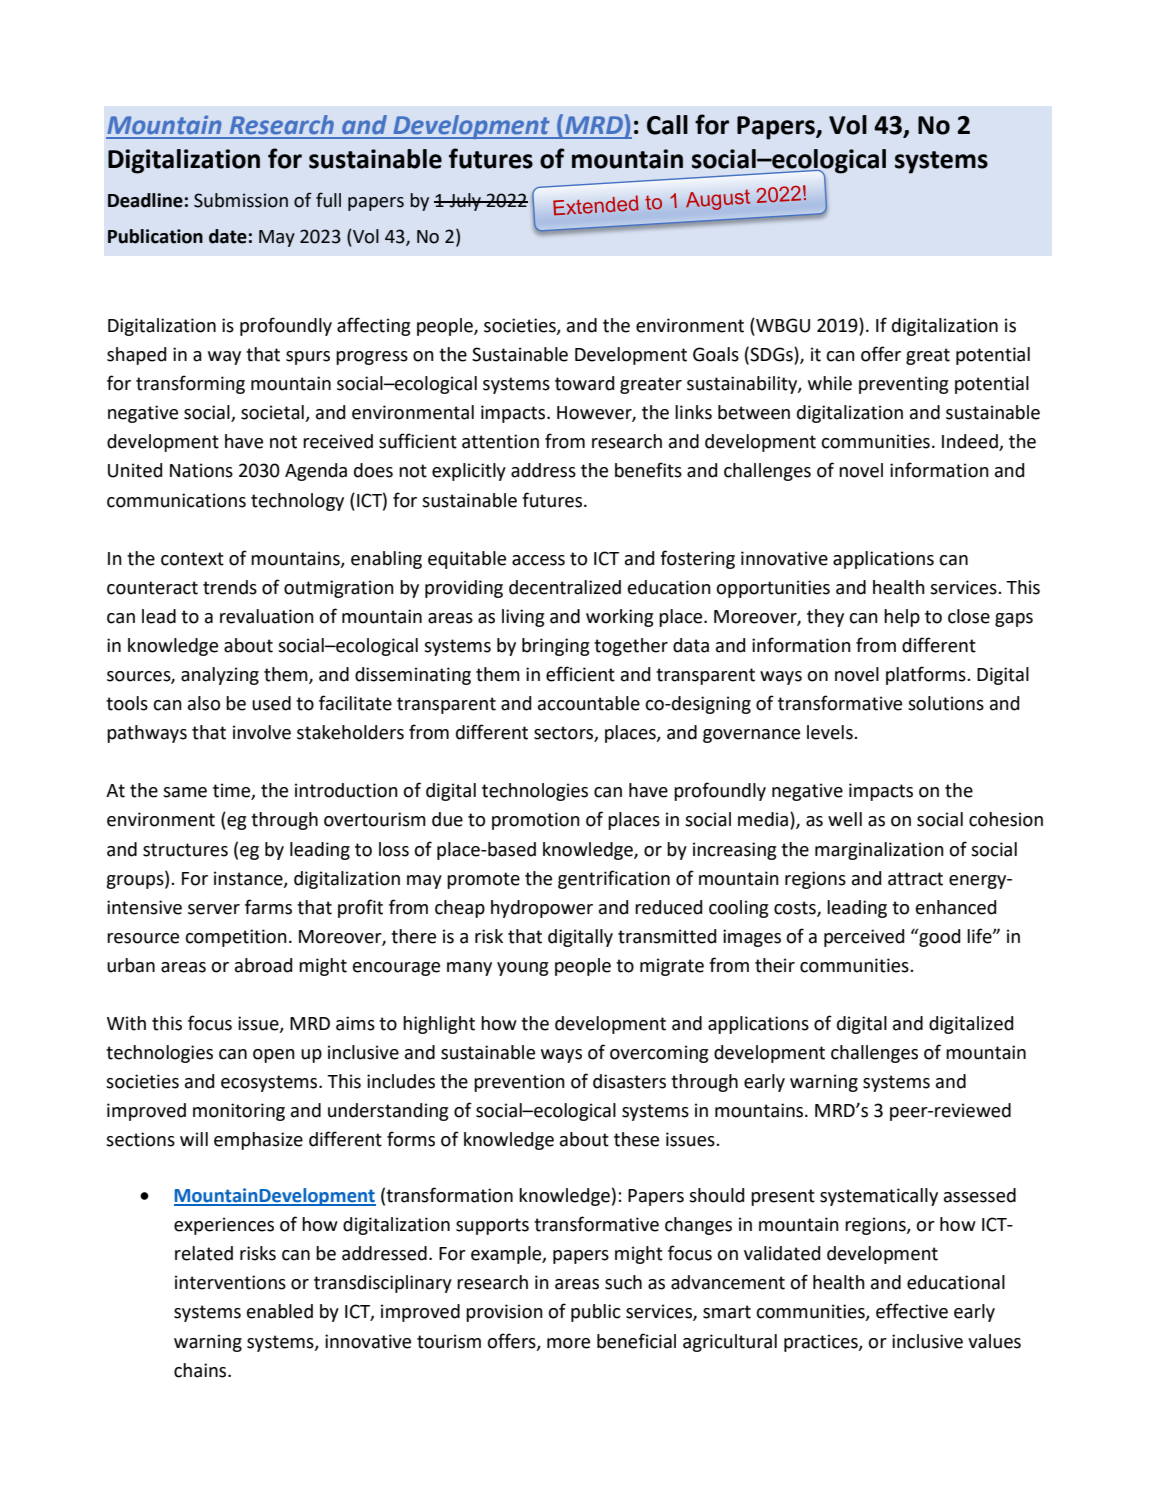 Image resolution: width=1153 pixels, height=1492 pixels. What do you see at coordinates (902, 618) in the screenshot?
I see `help` at bounding box center [902, 618].
